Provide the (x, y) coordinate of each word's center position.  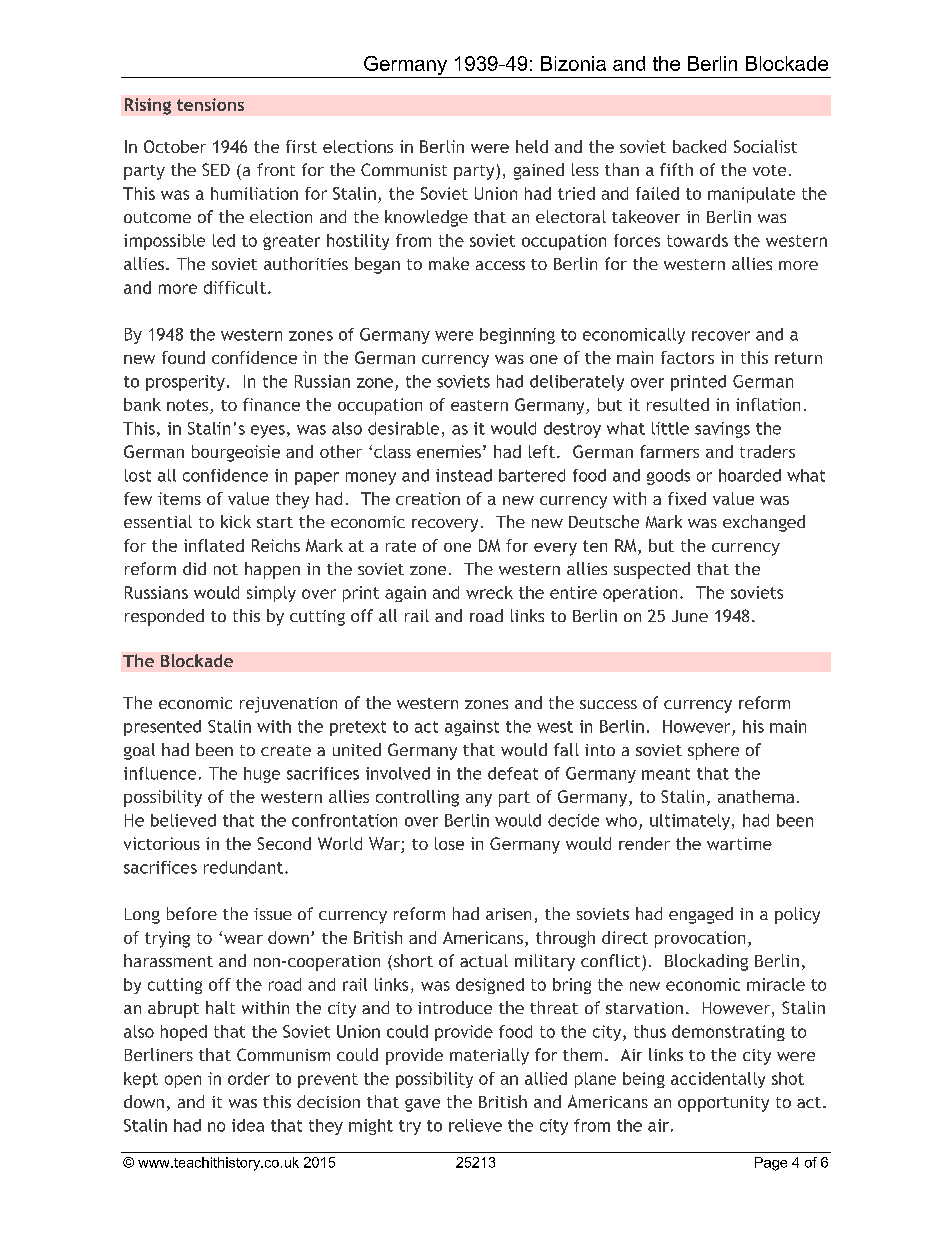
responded (164, 617)
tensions (210, 104)
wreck (489, 592)
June (690, 616)
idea (248, 1125)
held (532, 146)
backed (699, 146)
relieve (475, 1125)
